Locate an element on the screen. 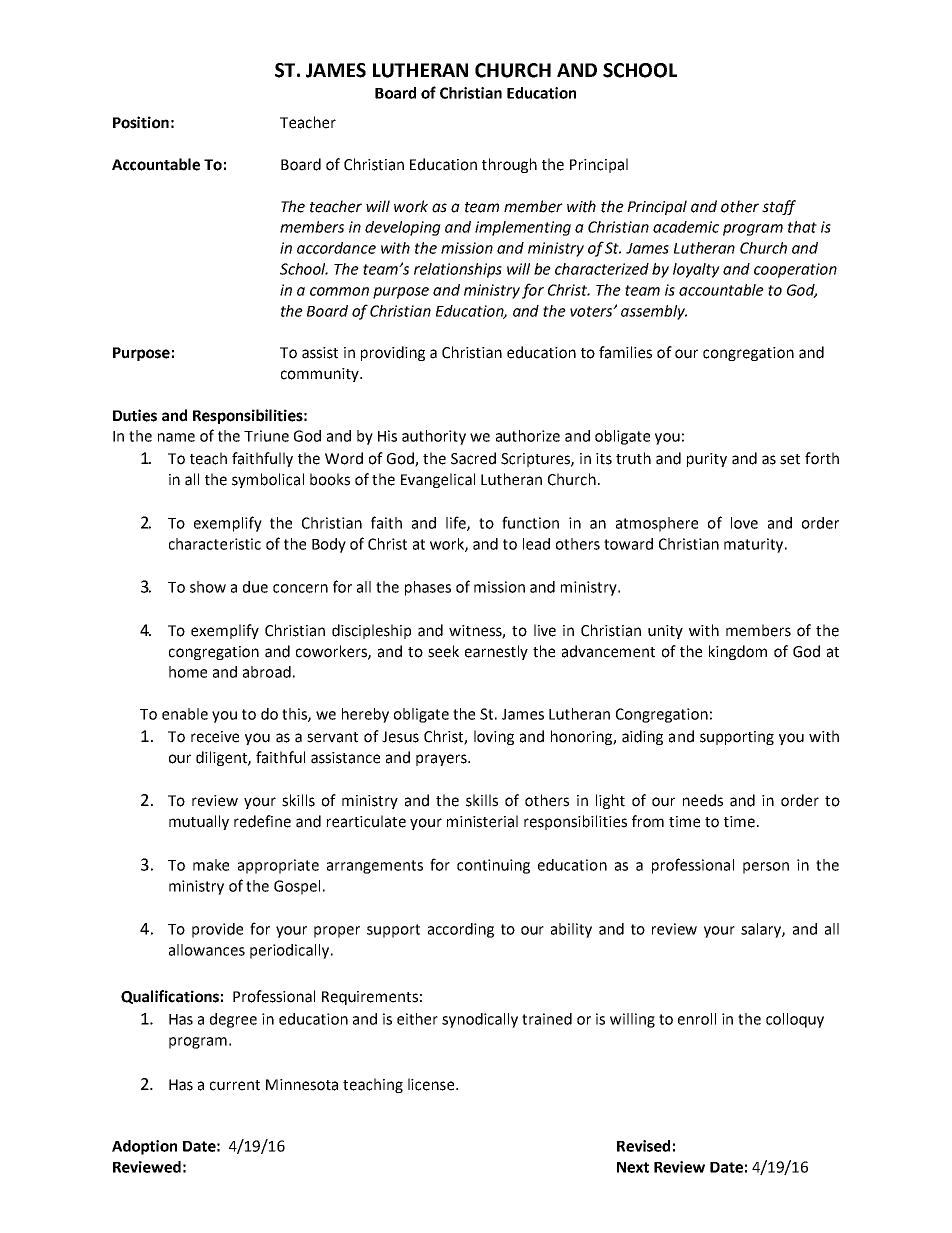 The width and height of the screenshot is (952, 1233). characteristic is located at coordinates (215, 544).
